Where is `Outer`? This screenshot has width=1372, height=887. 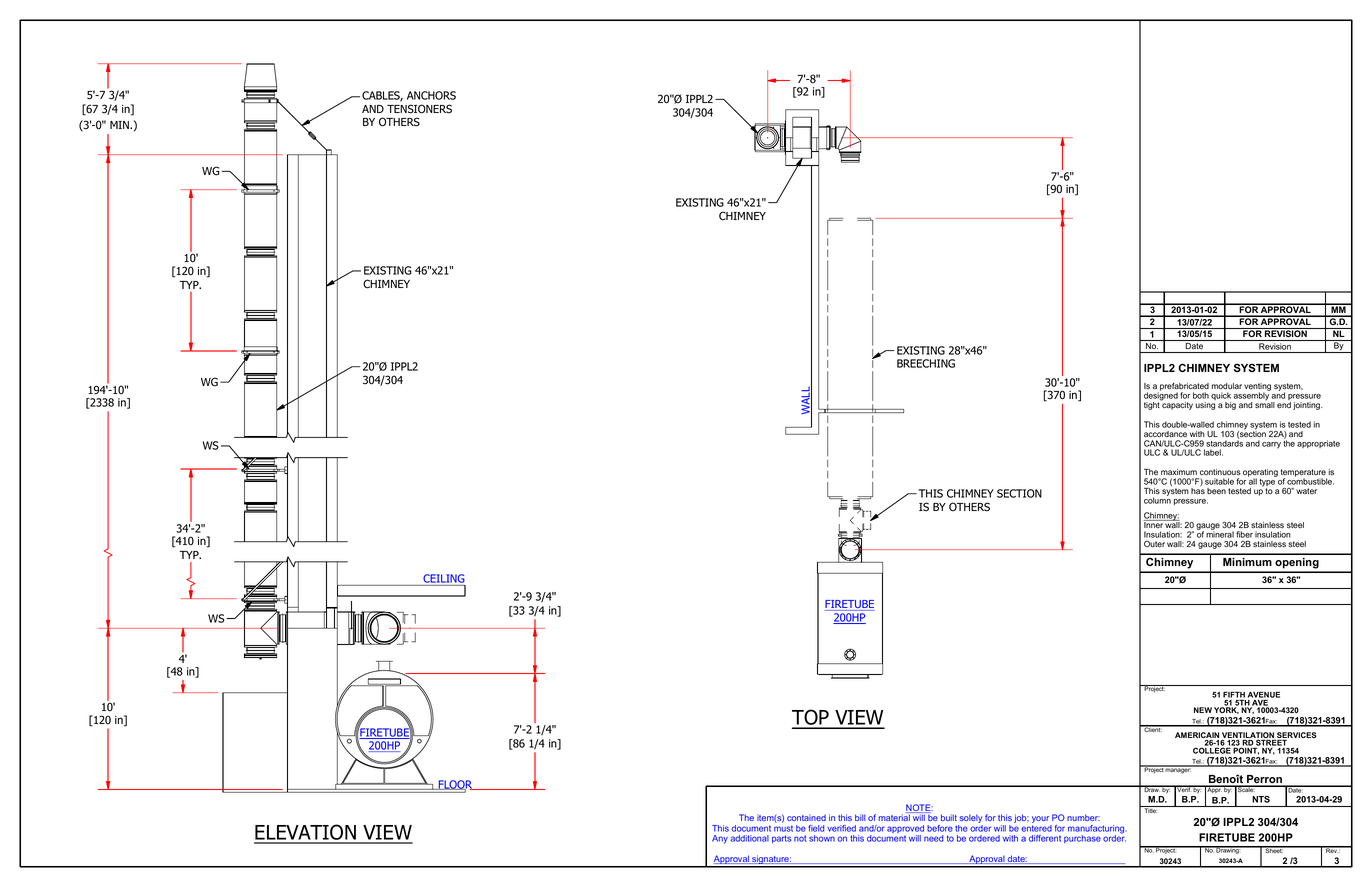 Outer is located at coordinates (1154, 543).
